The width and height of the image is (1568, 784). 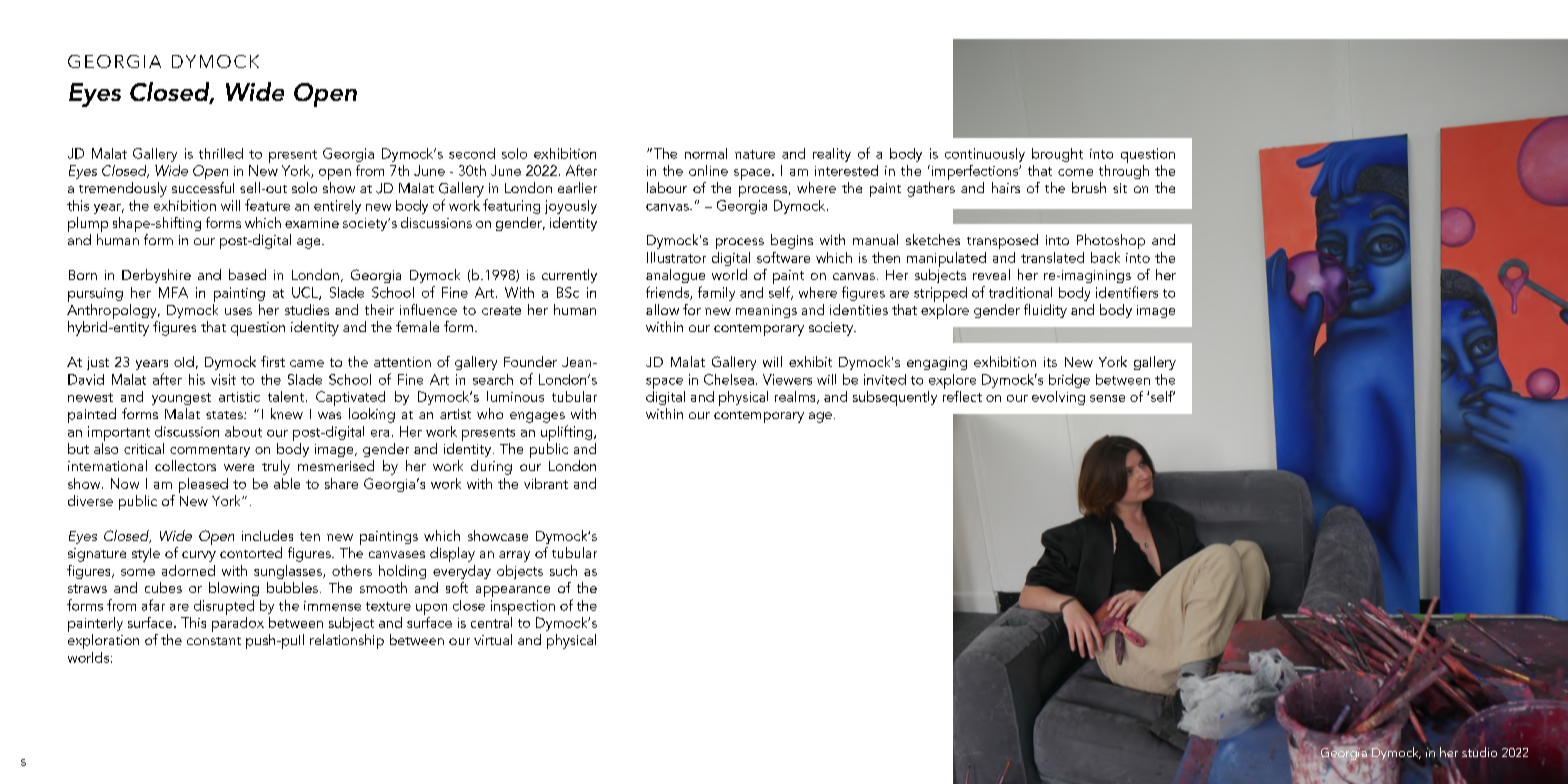 What do you see at coordinates (238, 311) in the image?
I see `uses` at bounding box center [238, 311].
